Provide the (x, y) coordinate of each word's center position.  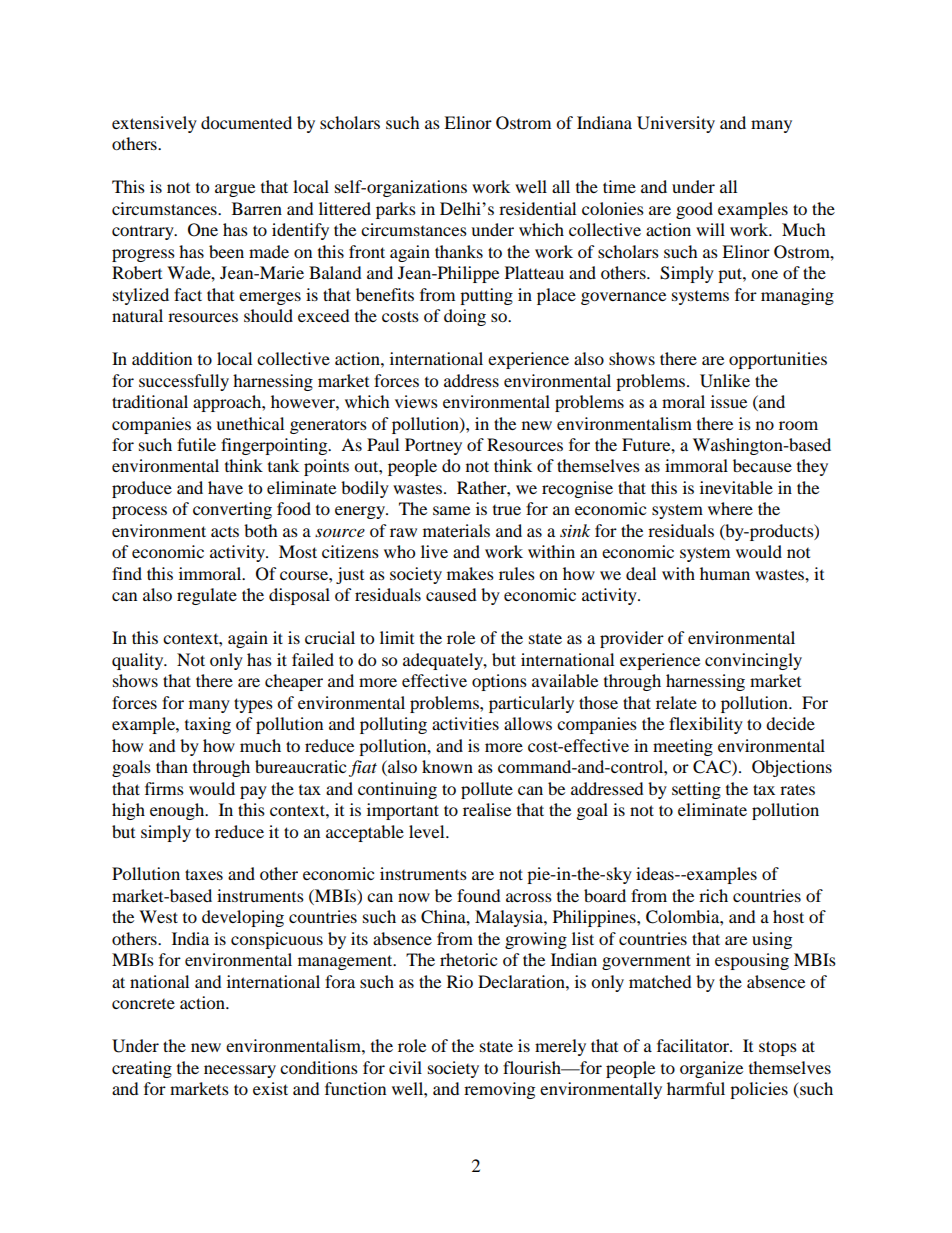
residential (537, 208)
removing (499, 1090)
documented (246, 122)
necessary (240, 1071)
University (676, 124)
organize (711, 1069)
